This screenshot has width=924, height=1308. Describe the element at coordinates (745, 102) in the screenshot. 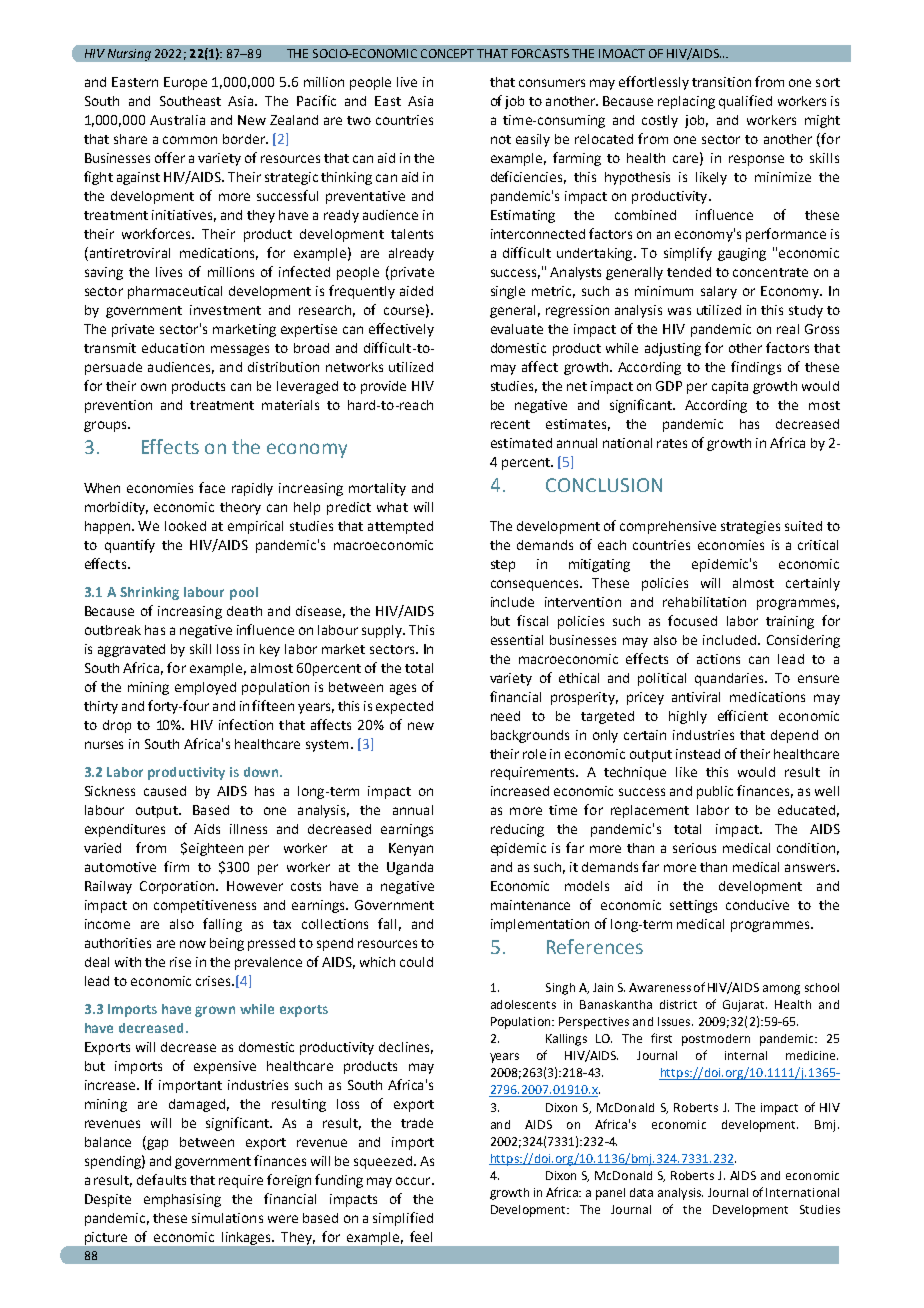

I see `qualified` at that location.
